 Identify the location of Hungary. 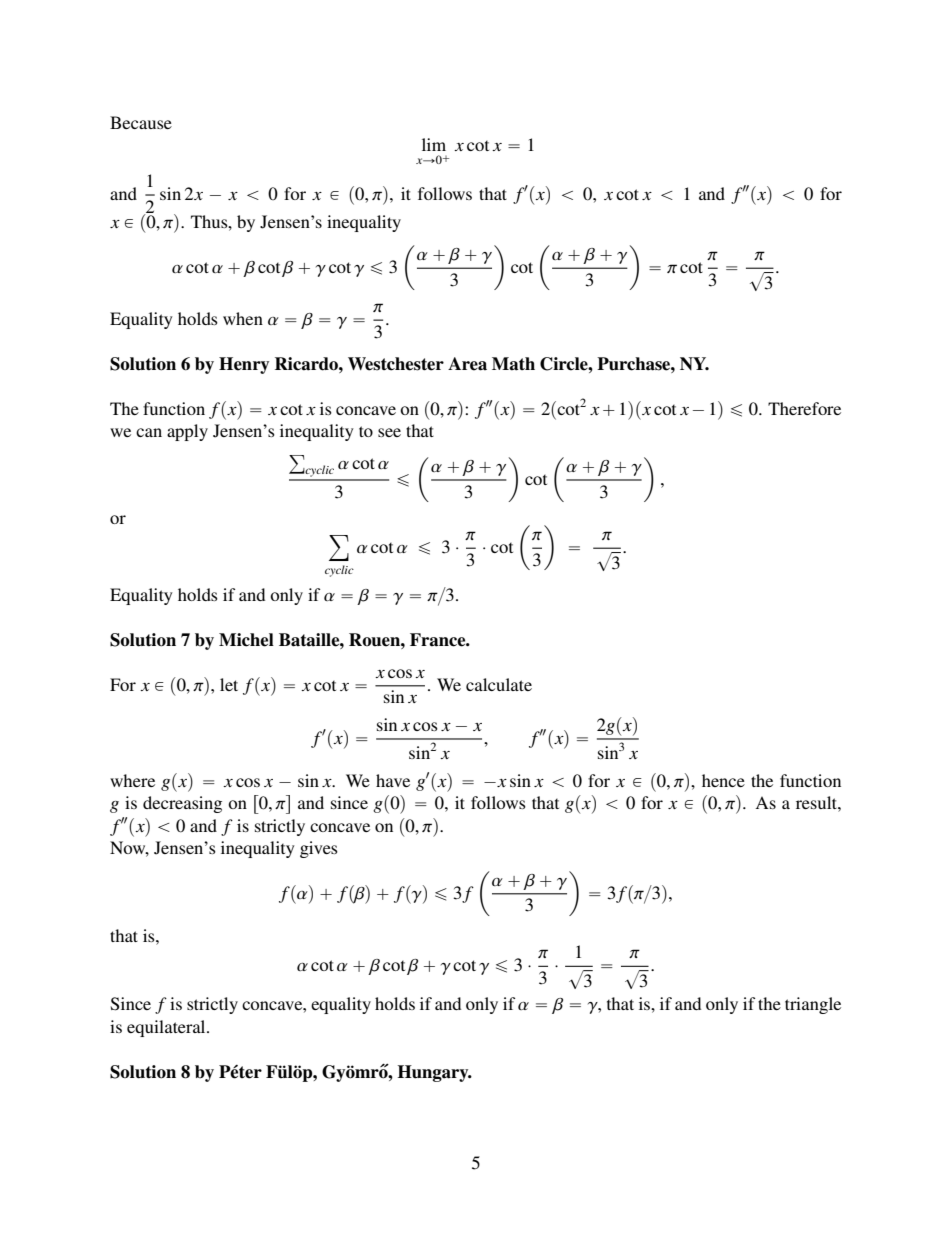
(434, 1073).
